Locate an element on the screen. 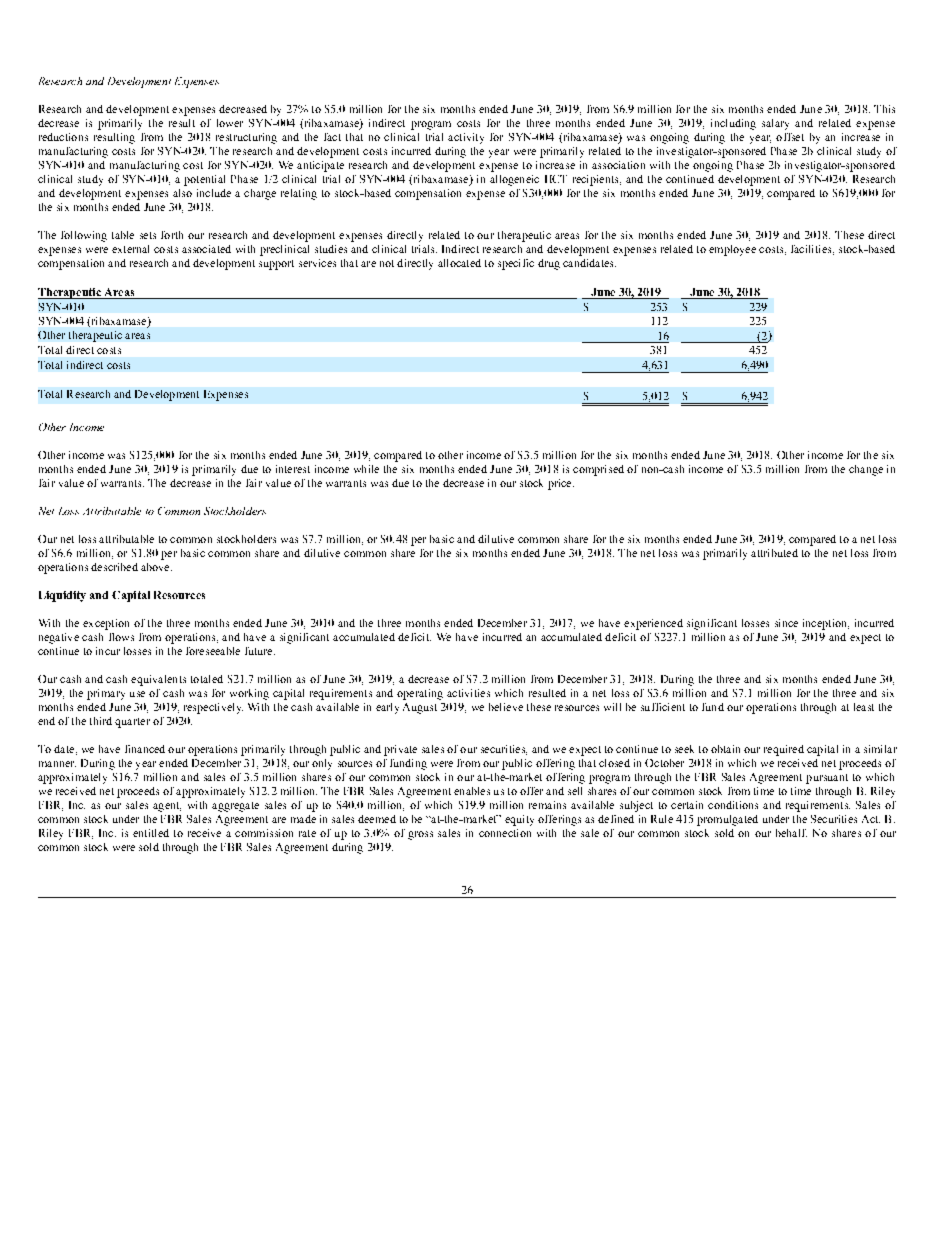 The height and width of the screenshot is (1233, 952). allocated is located at coordinates (459, 263).
